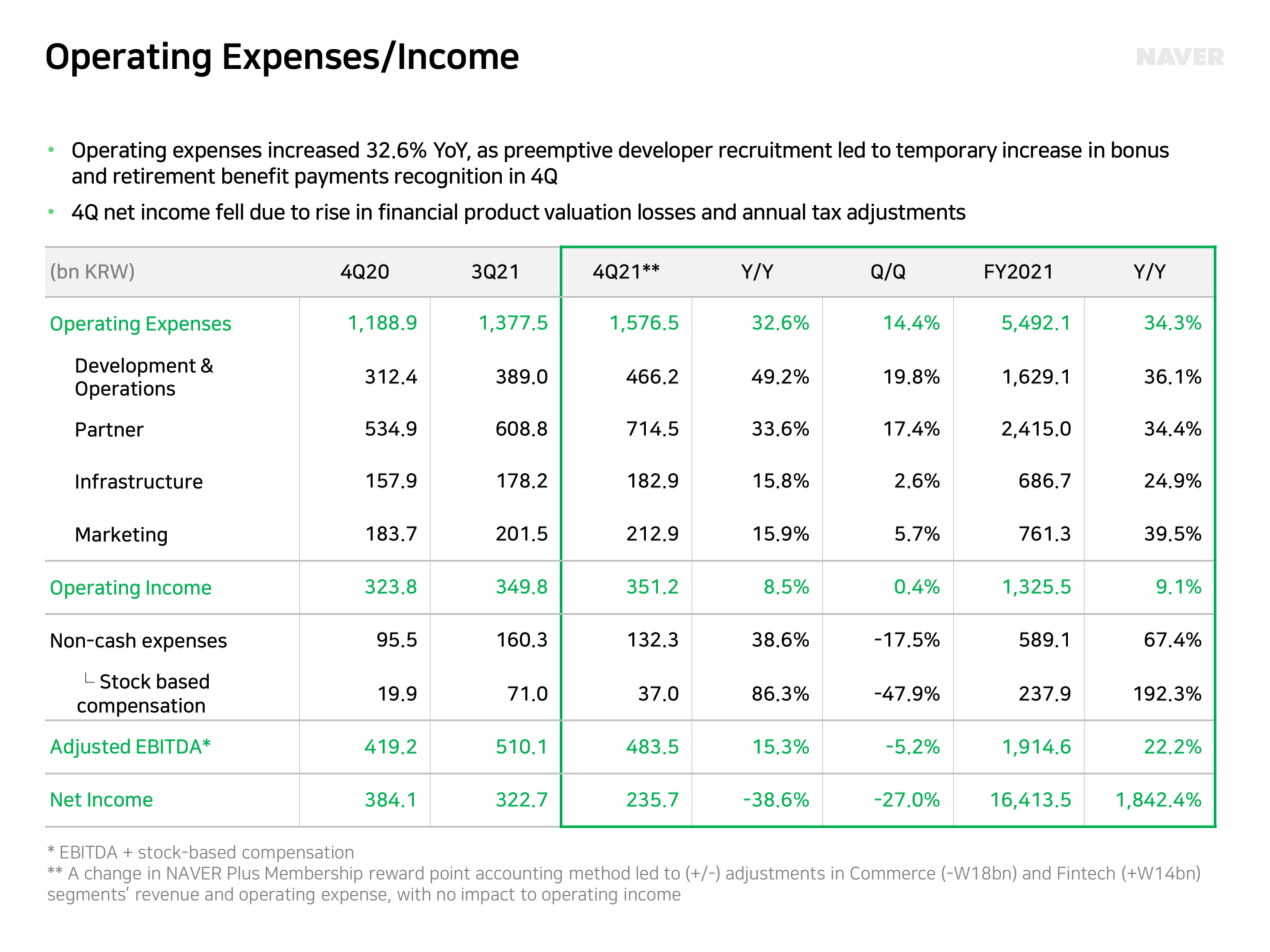  I want to click on developer, so click(666, 151).
